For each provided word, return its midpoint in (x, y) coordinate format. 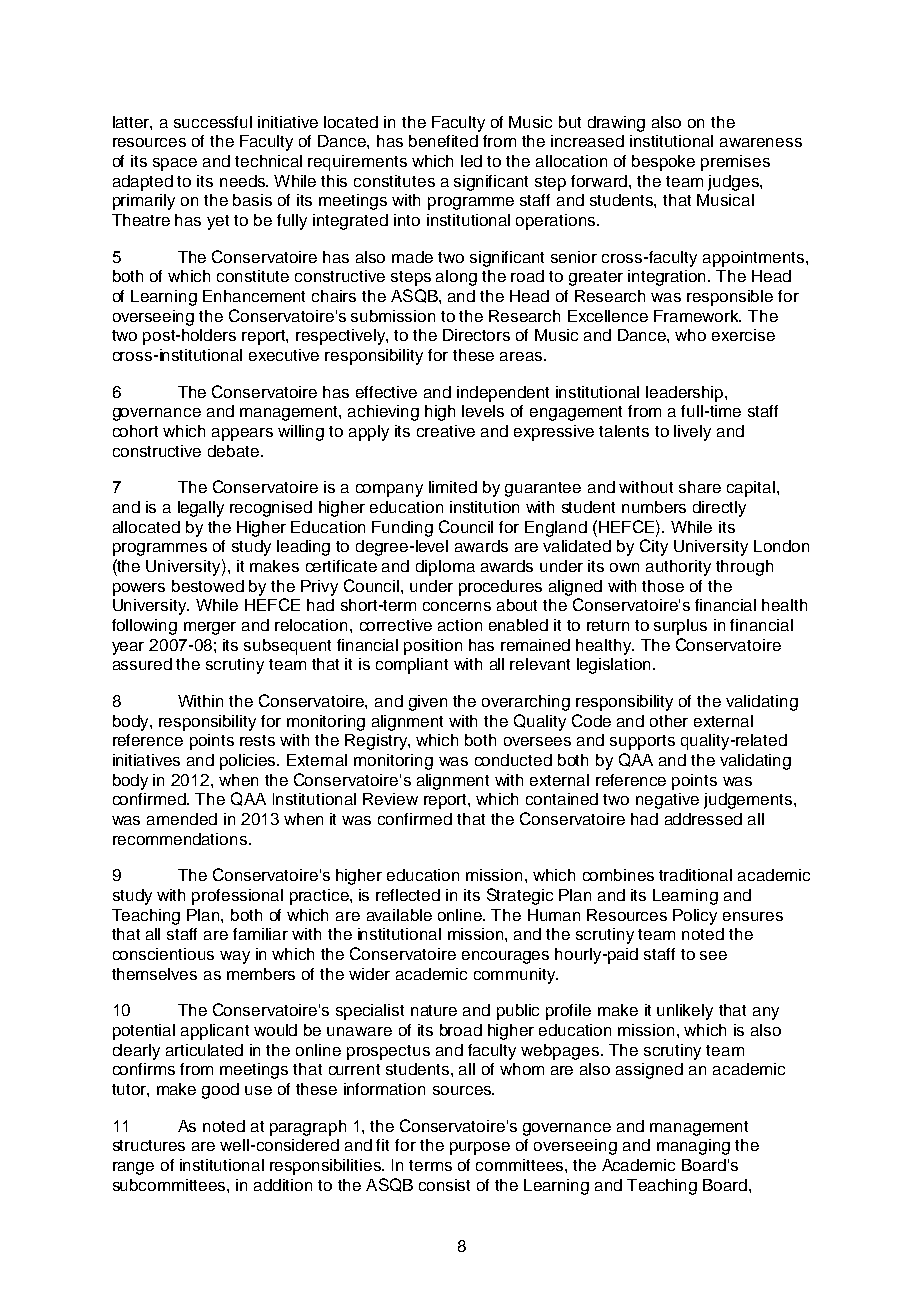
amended (182, 819)
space (175, 164)
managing (693, 1147)
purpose (480, 1148)
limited (453, 487)
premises (735, 163)
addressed (703, 819)
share (700, 487)
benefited (443, 141)
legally (201, 509)
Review (390, 799)
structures (149, 1145)
